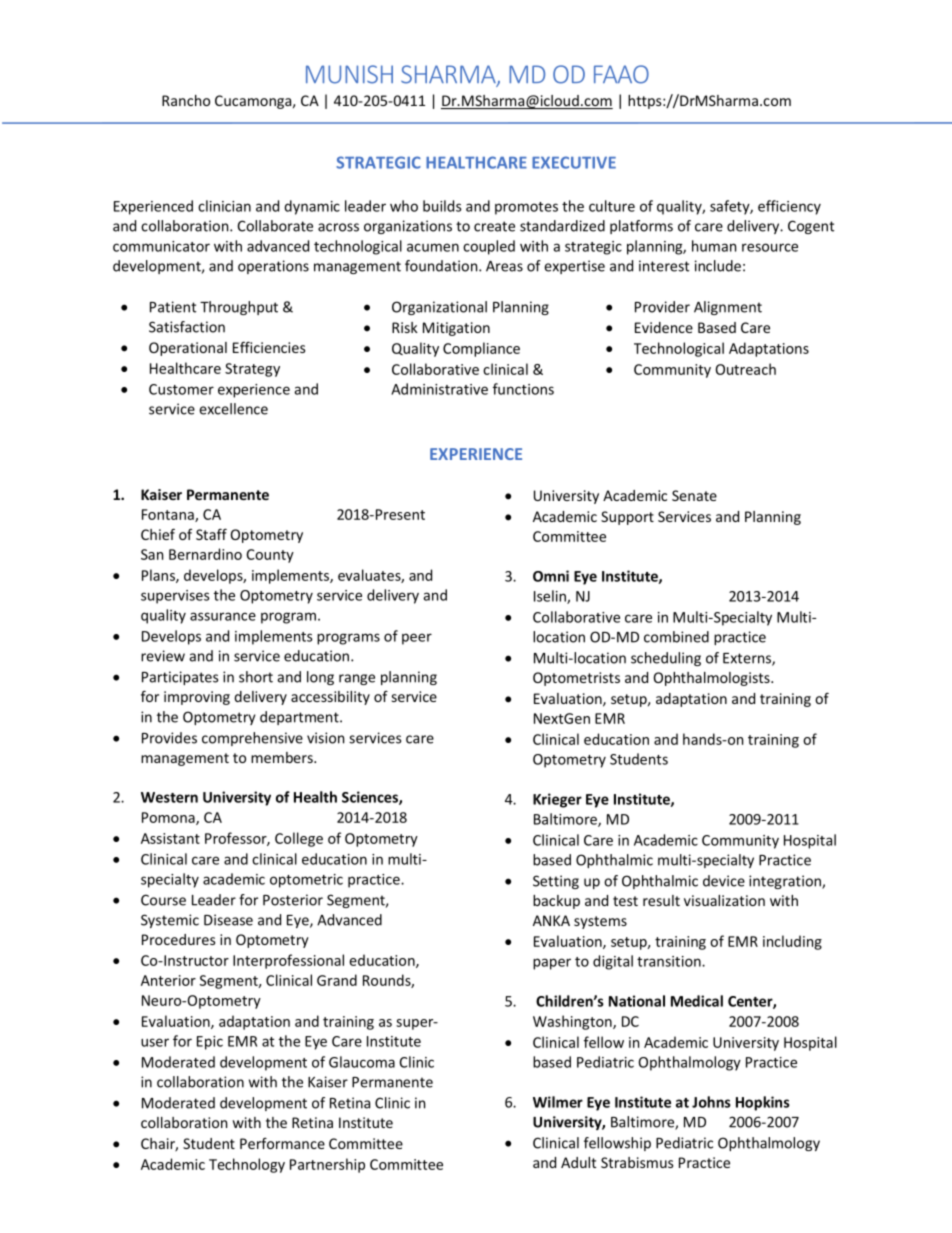  I want to click on peer, so click(417, 639).
